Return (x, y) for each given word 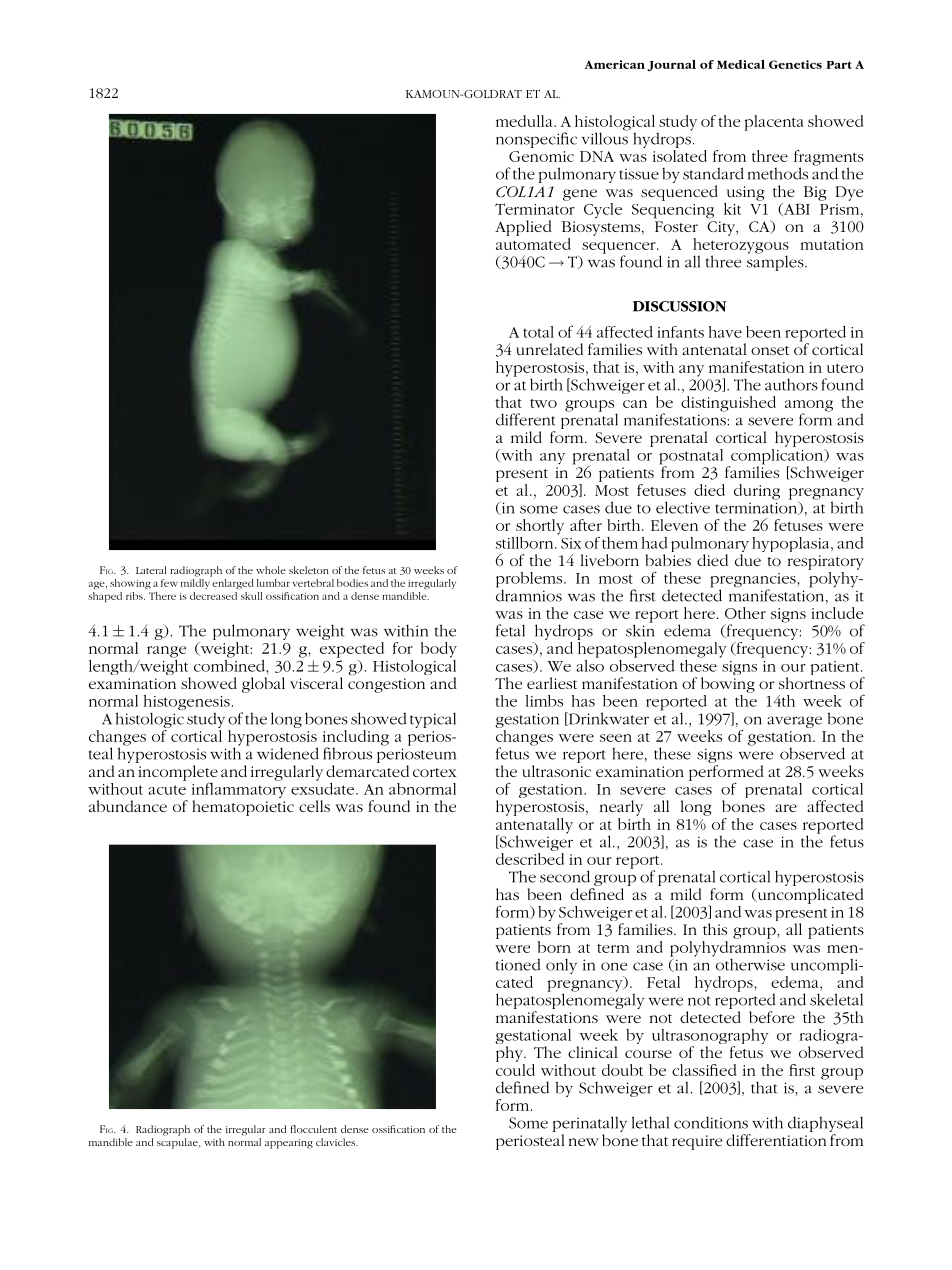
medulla (525, 121)
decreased (213, 596)
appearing (289, 1144)
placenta (774, 123)
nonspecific (536, 140)
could (515, 1068)
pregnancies (754, 581)
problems (530, 581)
